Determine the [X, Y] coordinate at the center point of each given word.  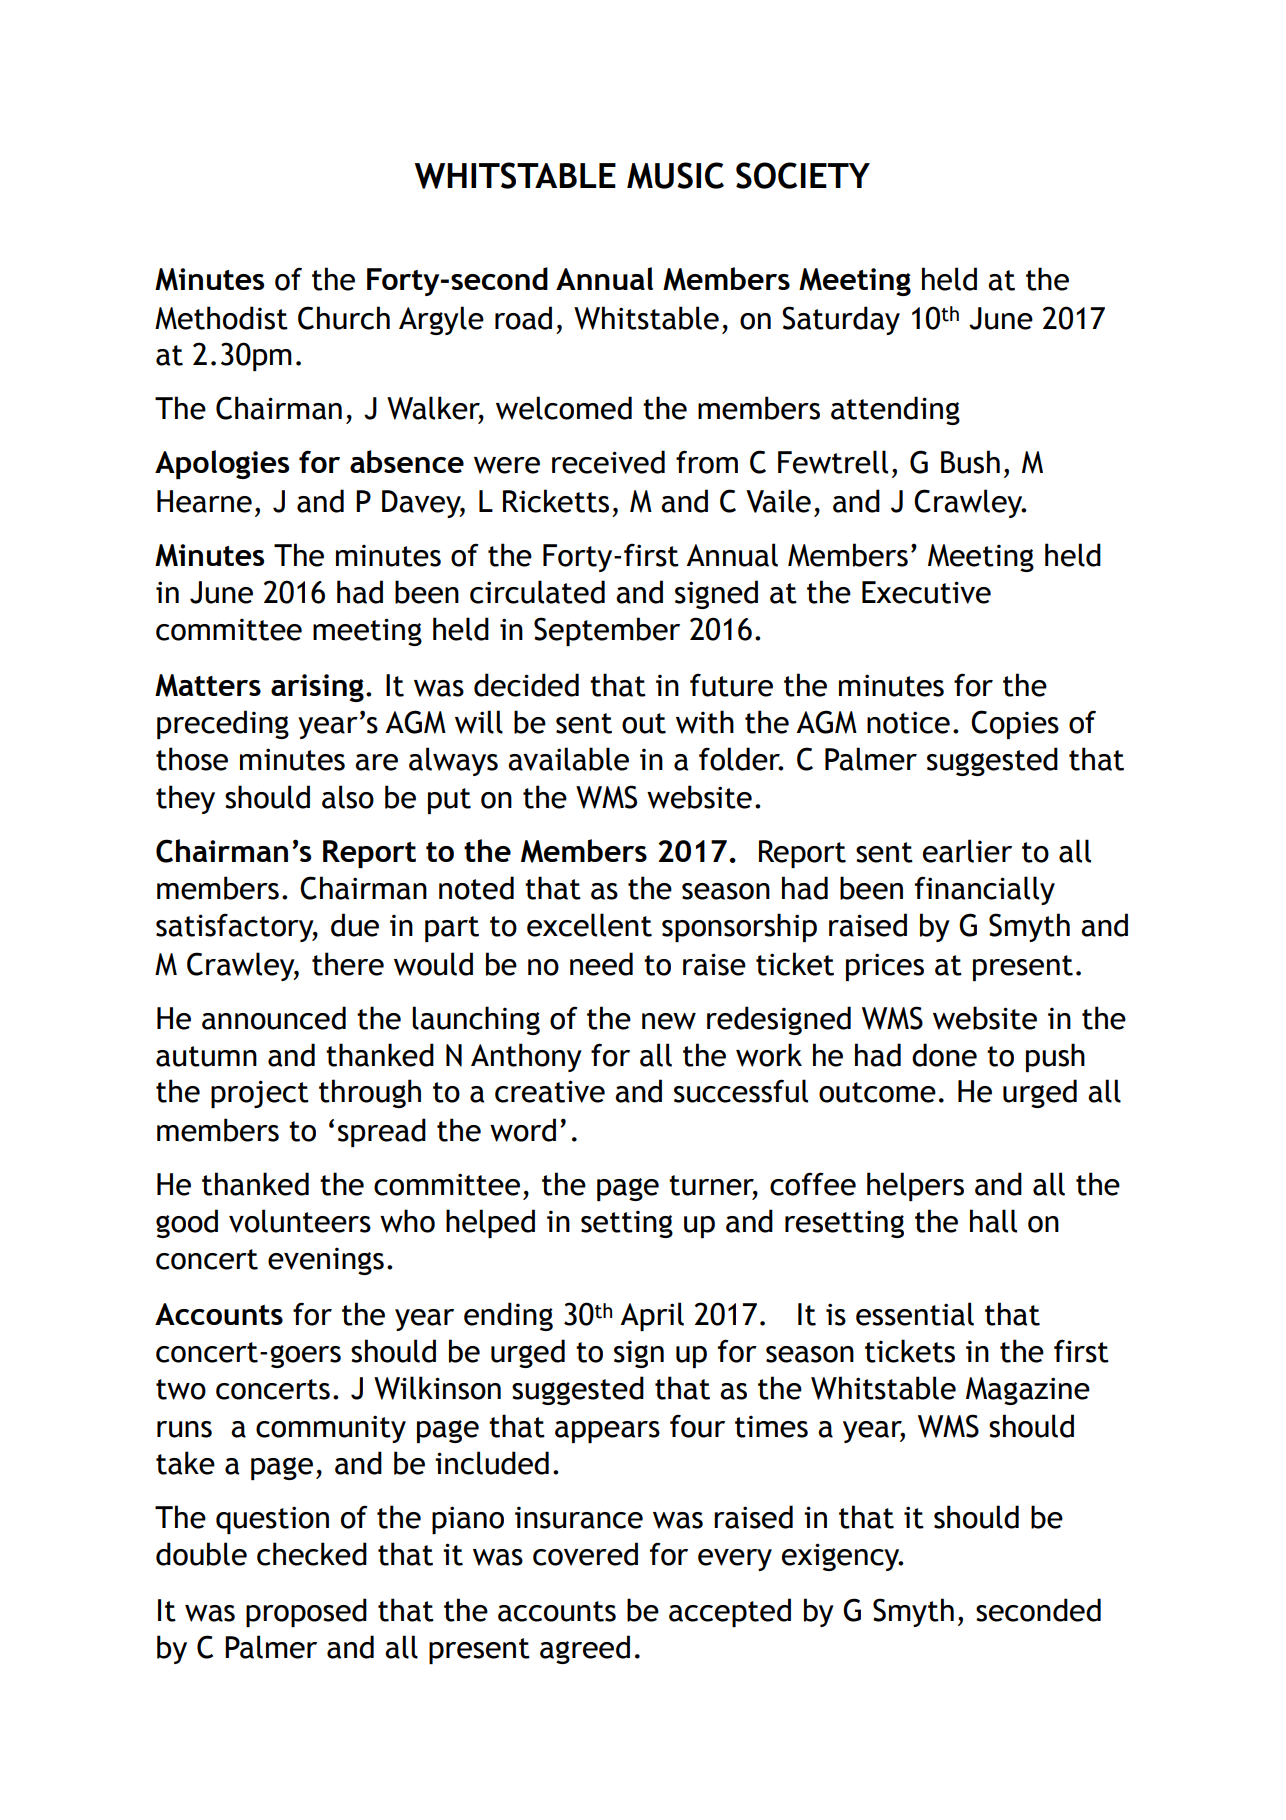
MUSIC [675, 175]
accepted [730, 1612]
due [355, 925]
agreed [585, 1649]
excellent [589, 925]
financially [985, 890]
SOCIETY [803, 175]
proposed [306, 1612]
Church [344, 318]
